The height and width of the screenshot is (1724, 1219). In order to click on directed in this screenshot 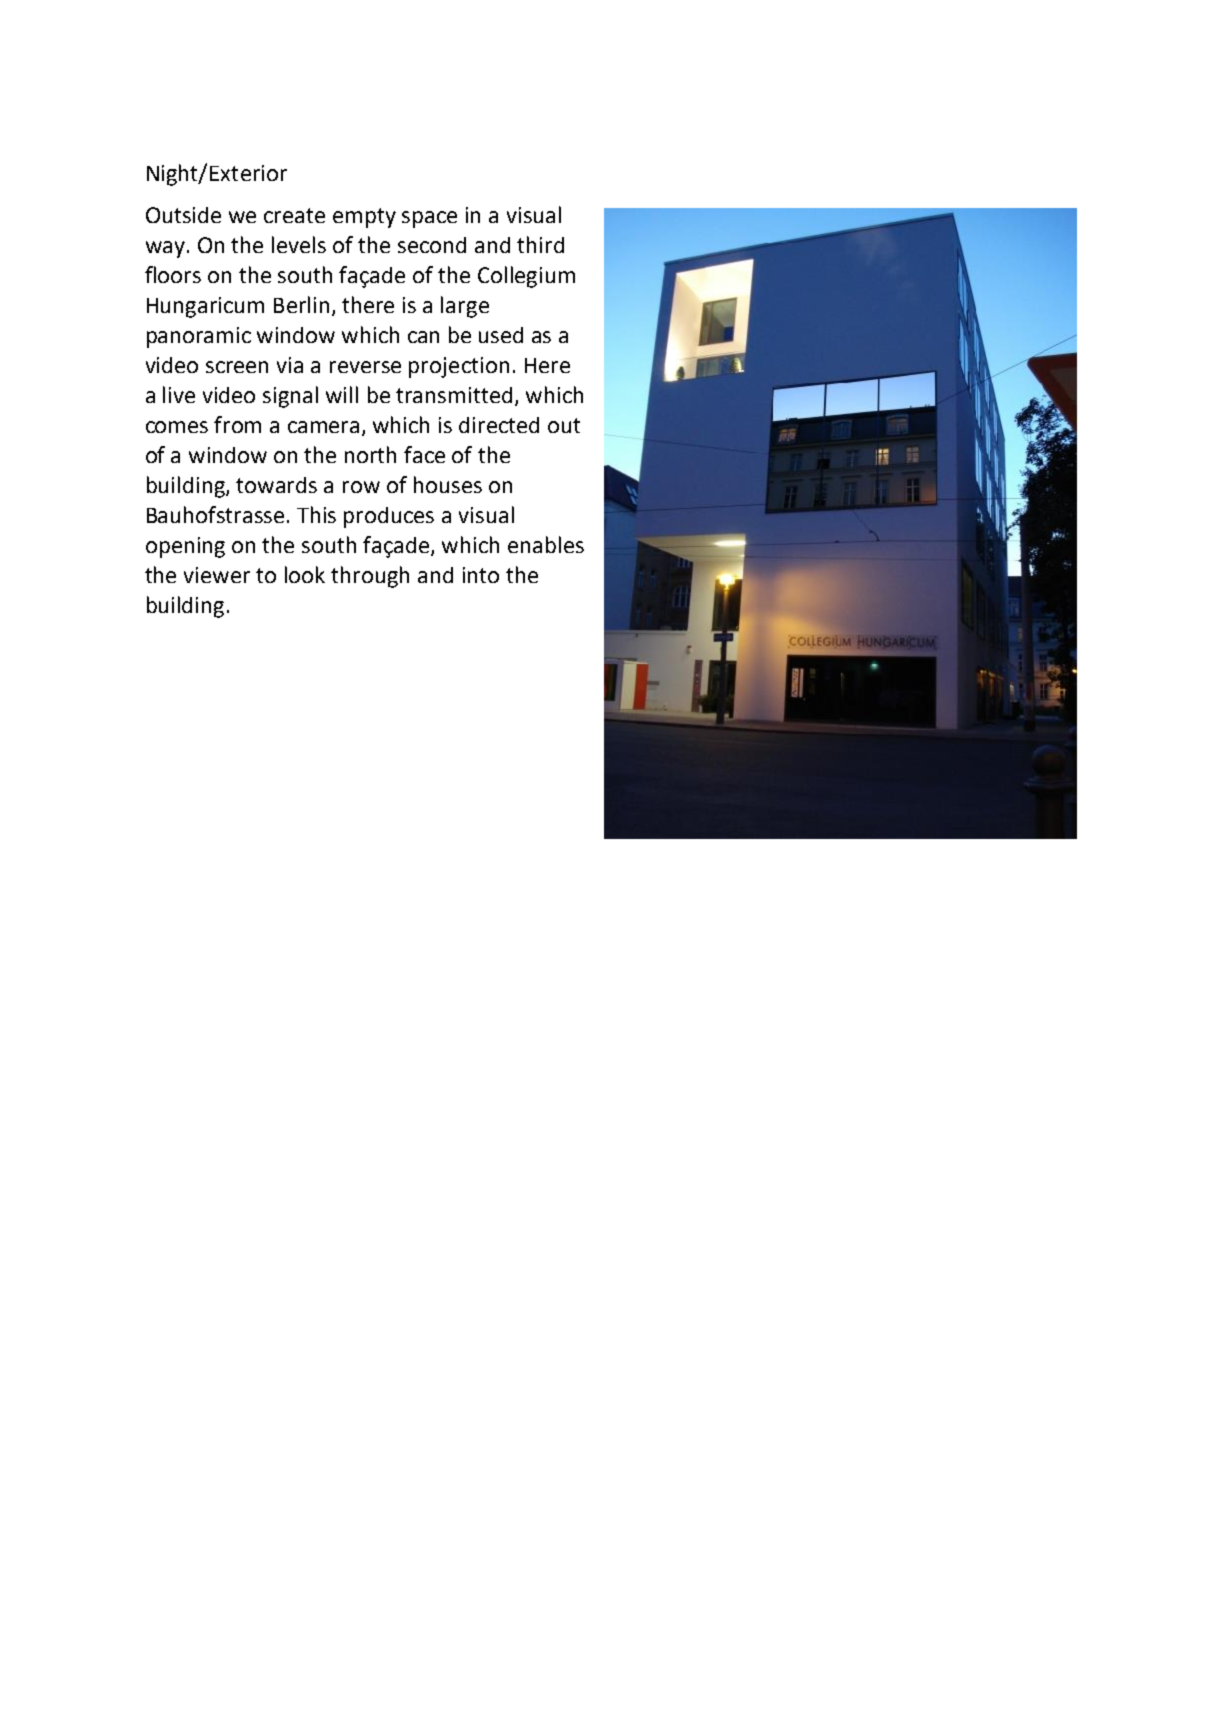, I will do `click(499, 425)`.
